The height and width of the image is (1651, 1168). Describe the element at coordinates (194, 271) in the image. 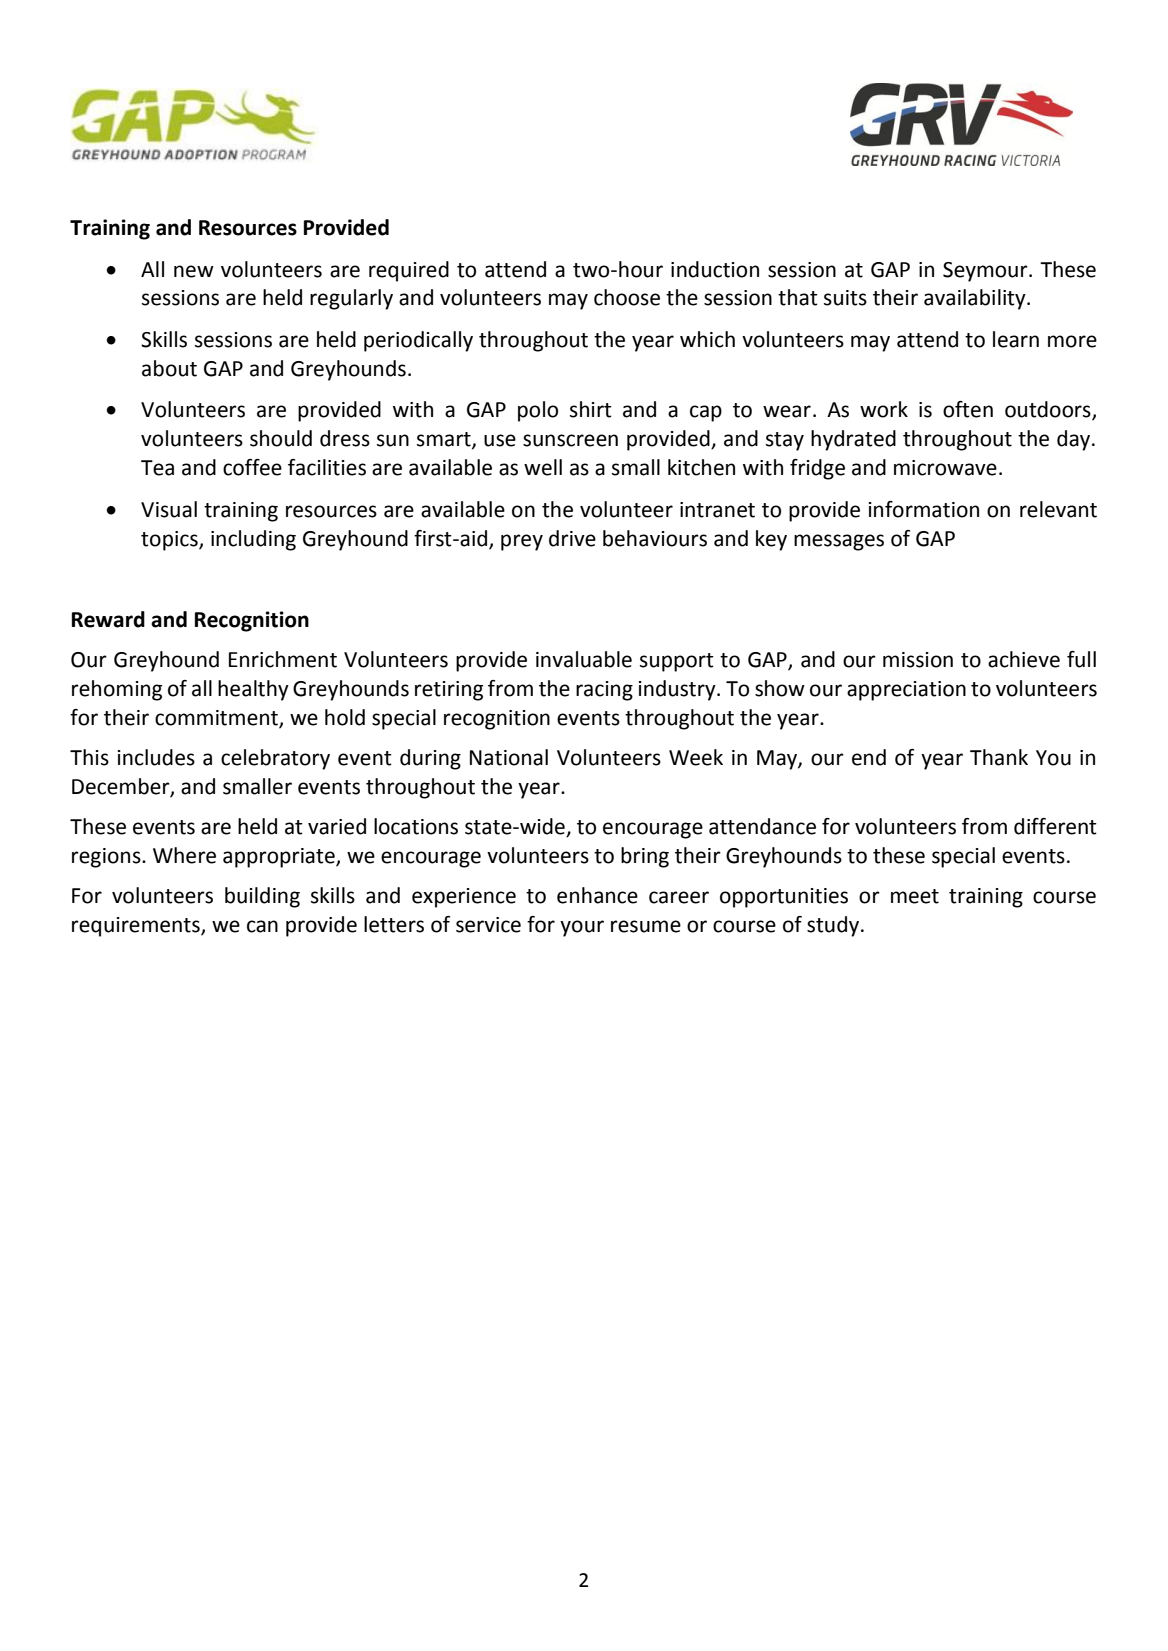

I see `new` at that location.
